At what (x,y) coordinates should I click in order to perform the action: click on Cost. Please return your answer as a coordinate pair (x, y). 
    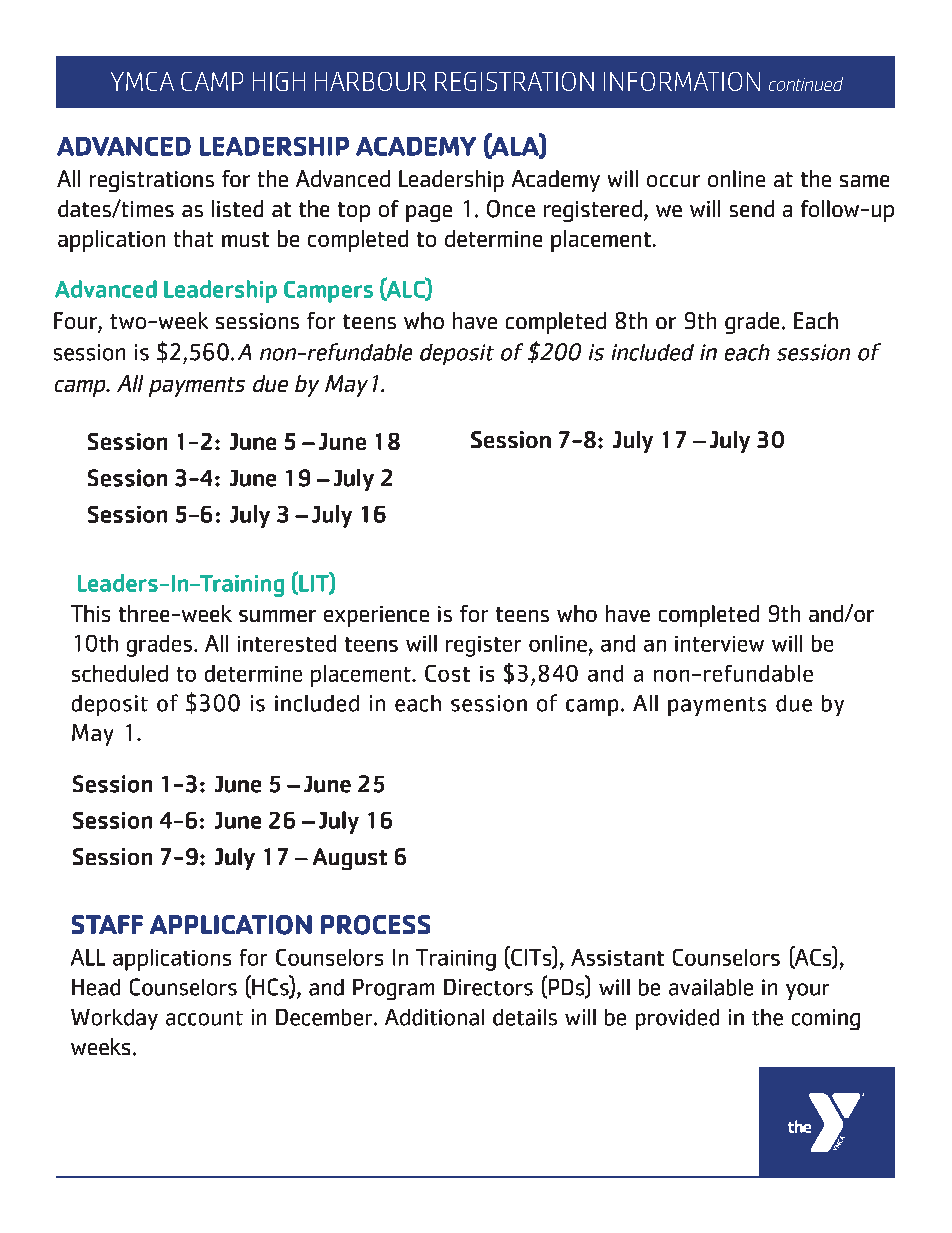
    Looking at the image, I should click on (447, 673).
